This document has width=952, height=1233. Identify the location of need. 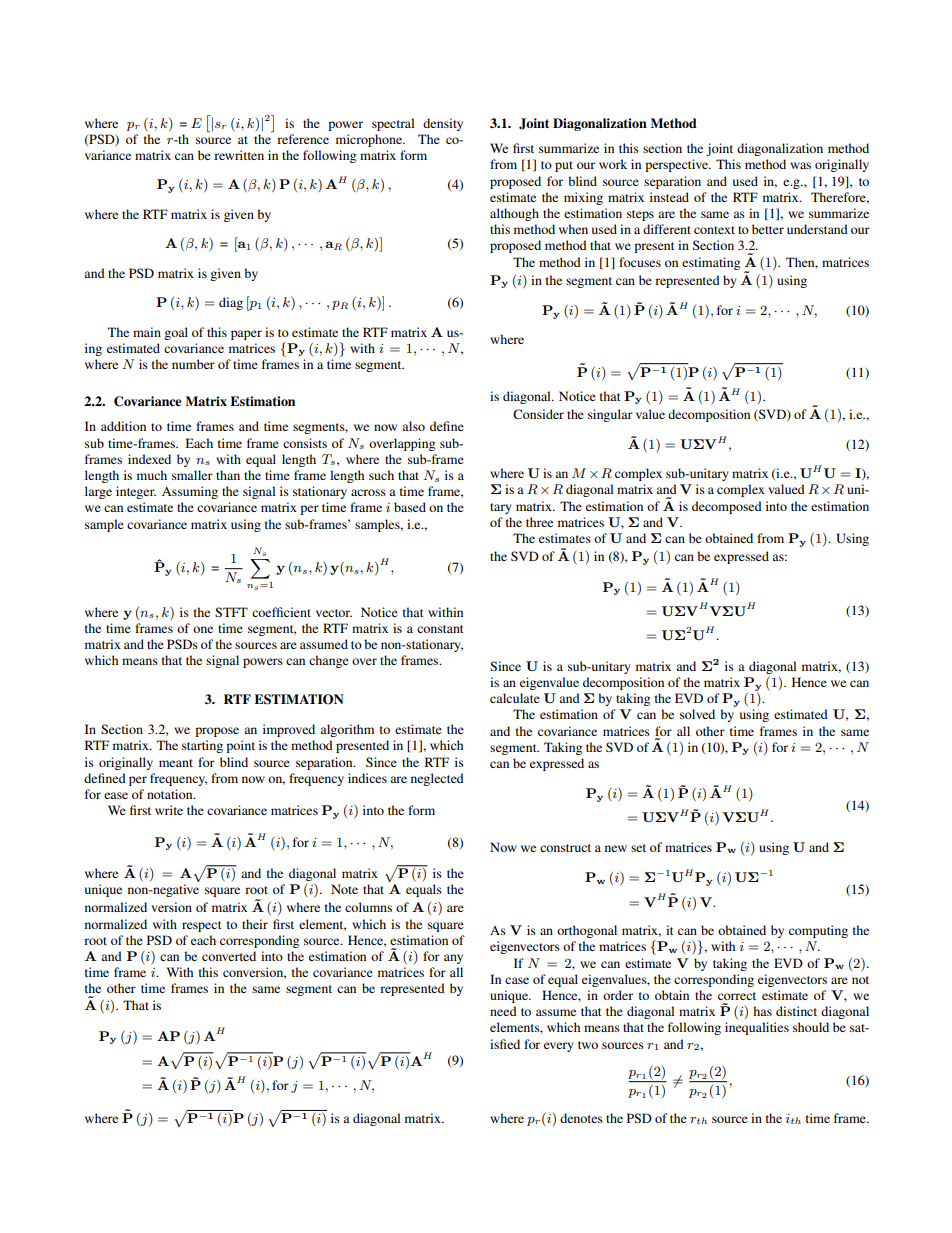
(503, 1011).
